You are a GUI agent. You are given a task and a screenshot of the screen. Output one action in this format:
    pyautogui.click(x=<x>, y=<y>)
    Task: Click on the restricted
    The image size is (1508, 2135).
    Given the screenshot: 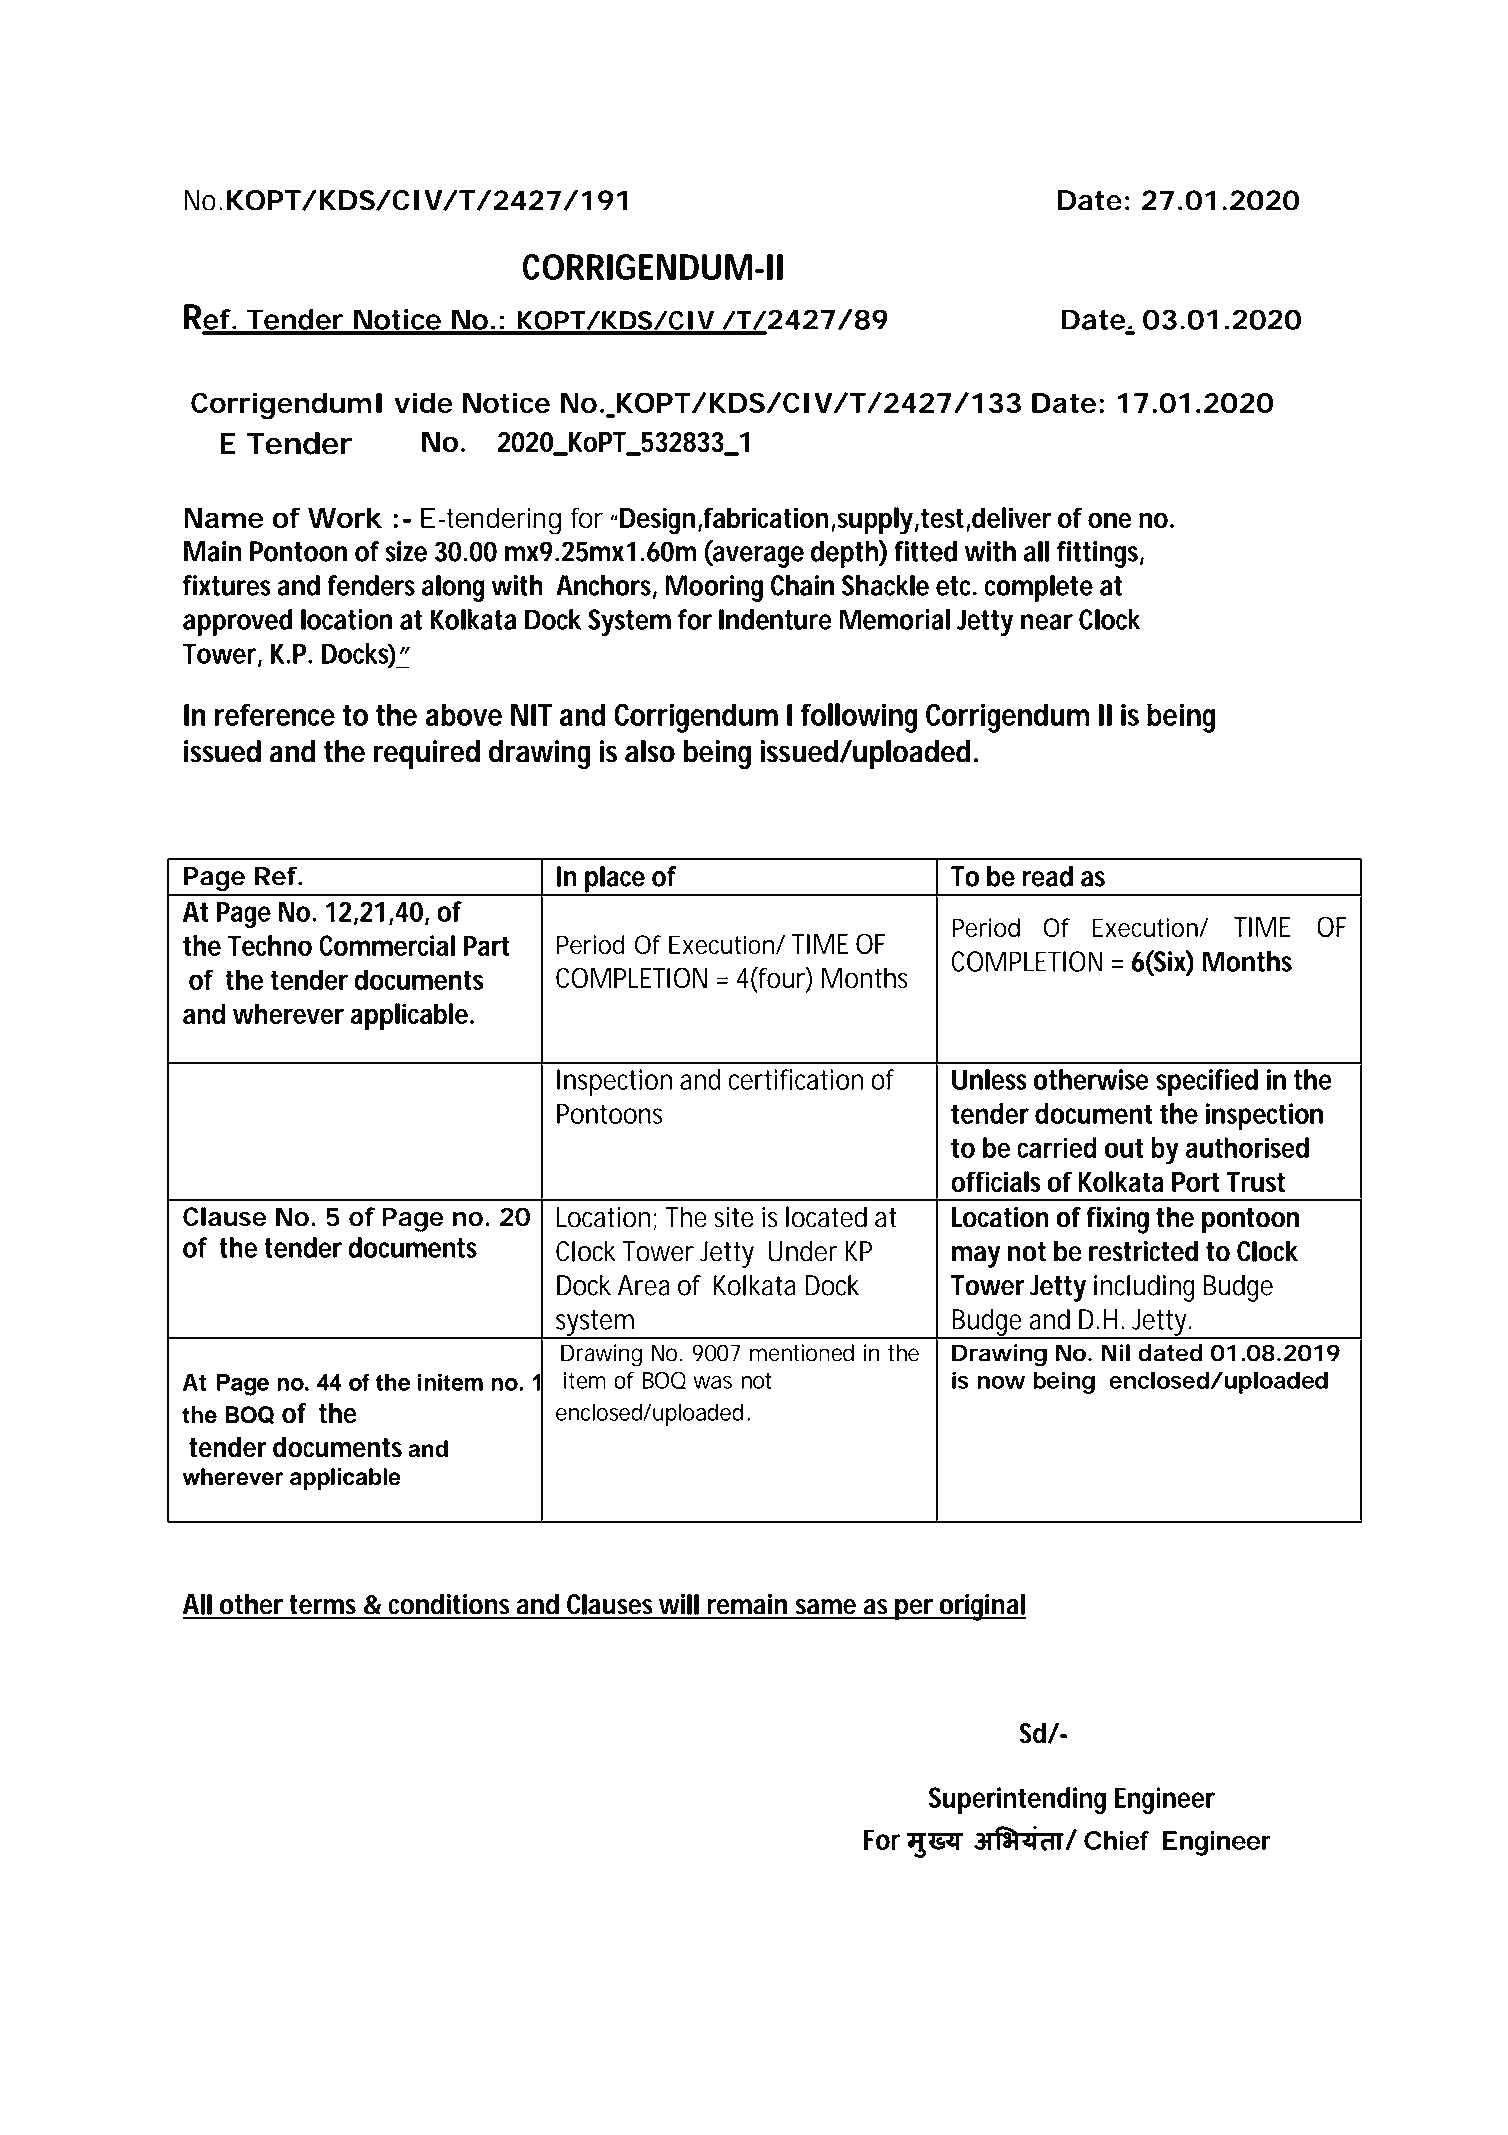 What is the action you would take?
    pyautogui.click(x=1143, y=1251)
